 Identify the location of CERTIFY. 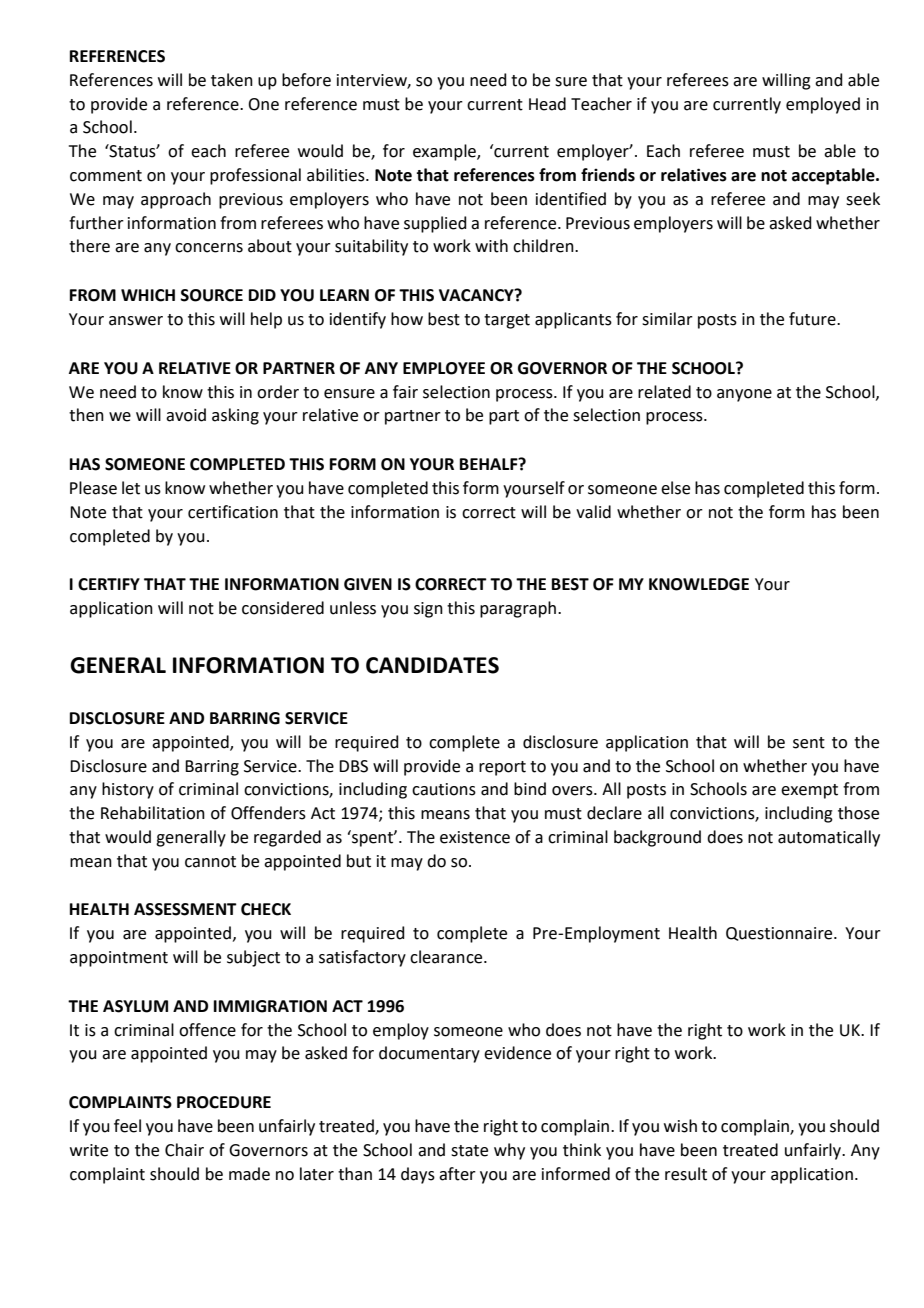
(109, 584).
